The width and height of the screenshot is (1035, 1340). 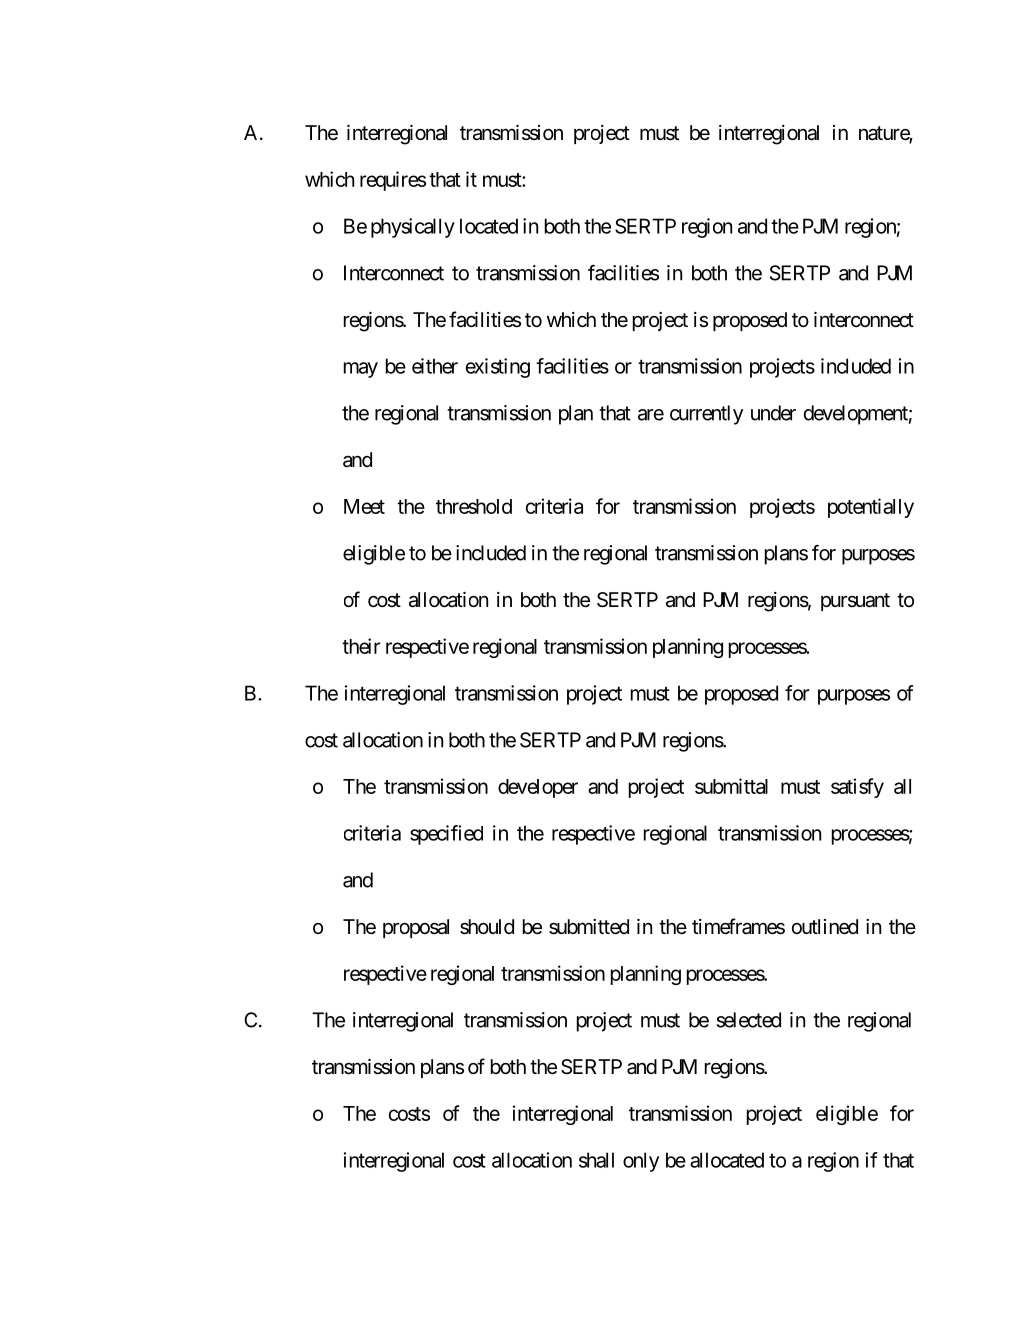 I want to click on under, so click(x=773, y=413).
